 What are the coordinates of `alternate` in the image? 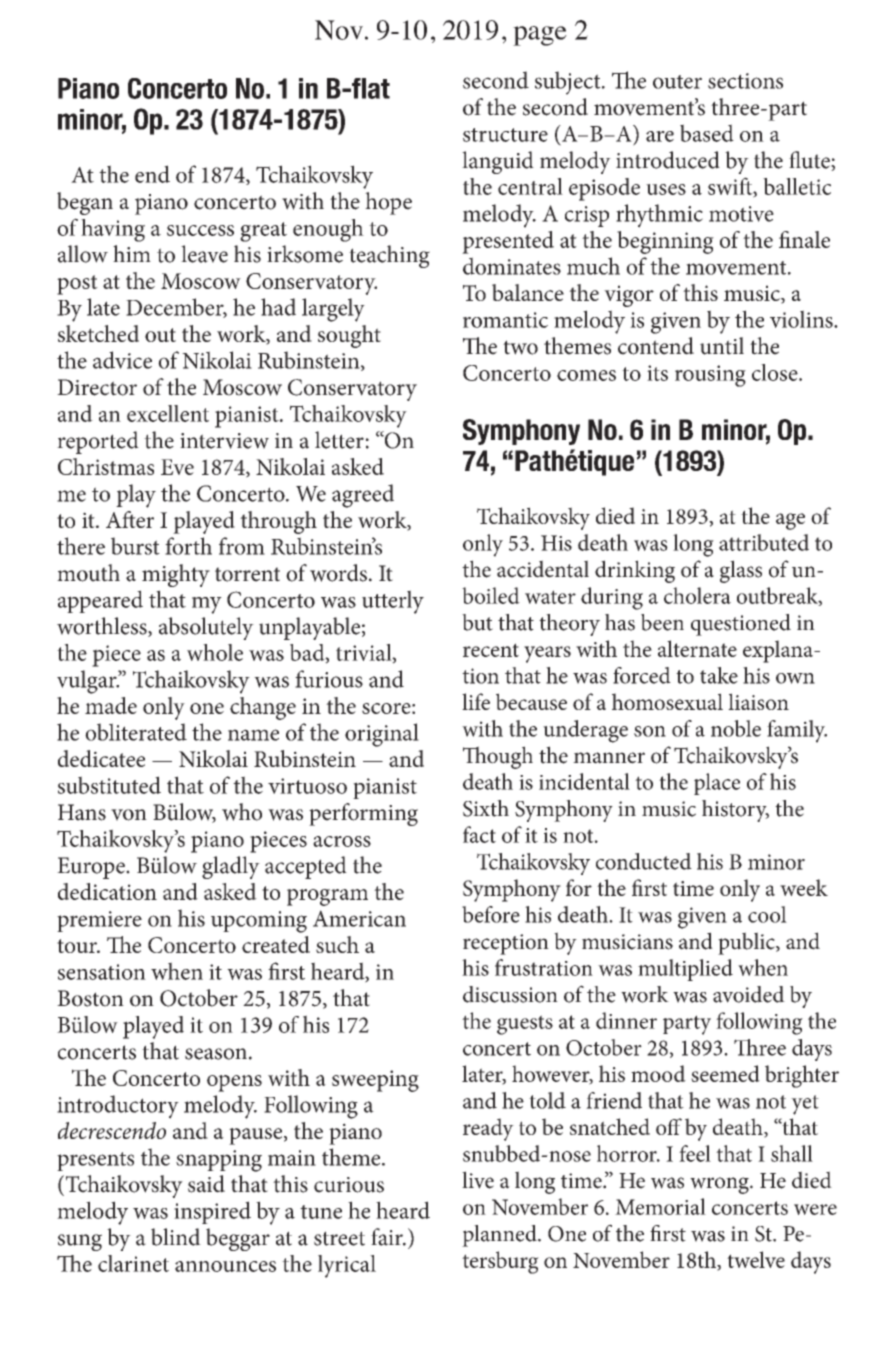 It's located at (697, 648).
